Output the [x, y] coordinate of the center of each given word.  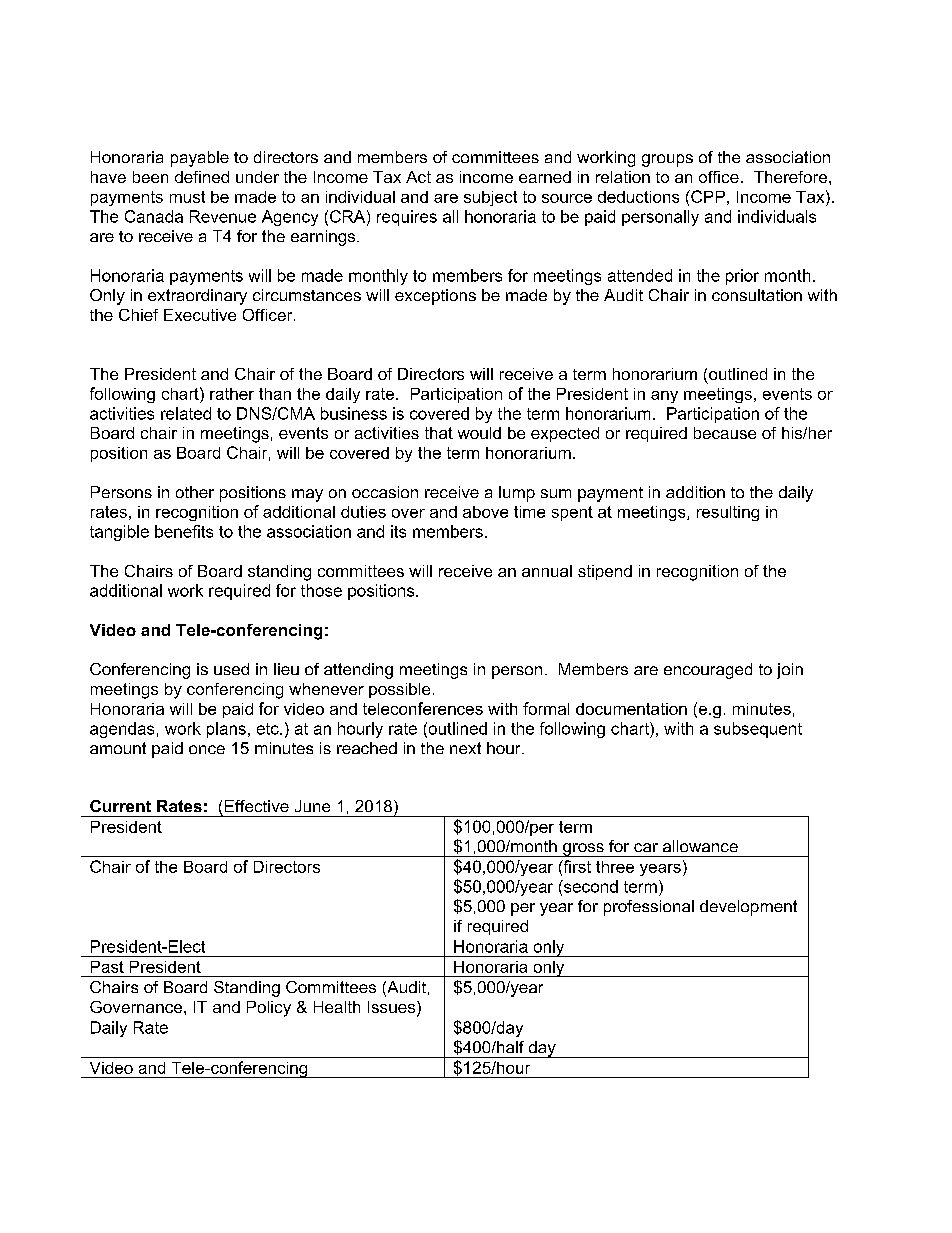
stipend [605, 572]
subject [490, 198]
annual [547, 571]
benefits [184, 531]
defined [202, 177]
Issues [393, 1008]
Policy [269, 1009]
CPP [707, 196]
